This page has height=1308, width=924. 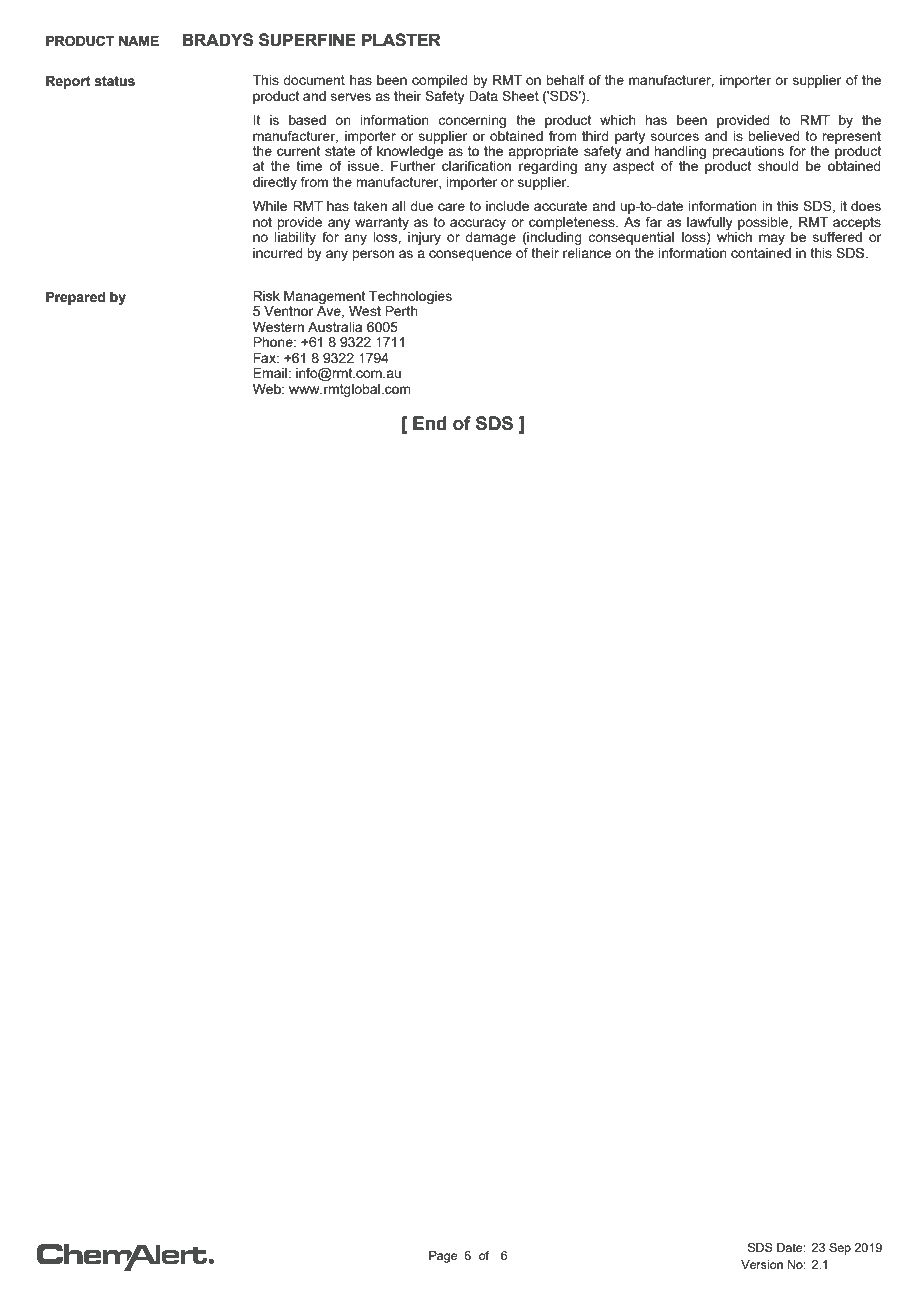 What do you see at coordinates (761, 253) in the page?
I see `contained` at bounding box center [761, 253].
